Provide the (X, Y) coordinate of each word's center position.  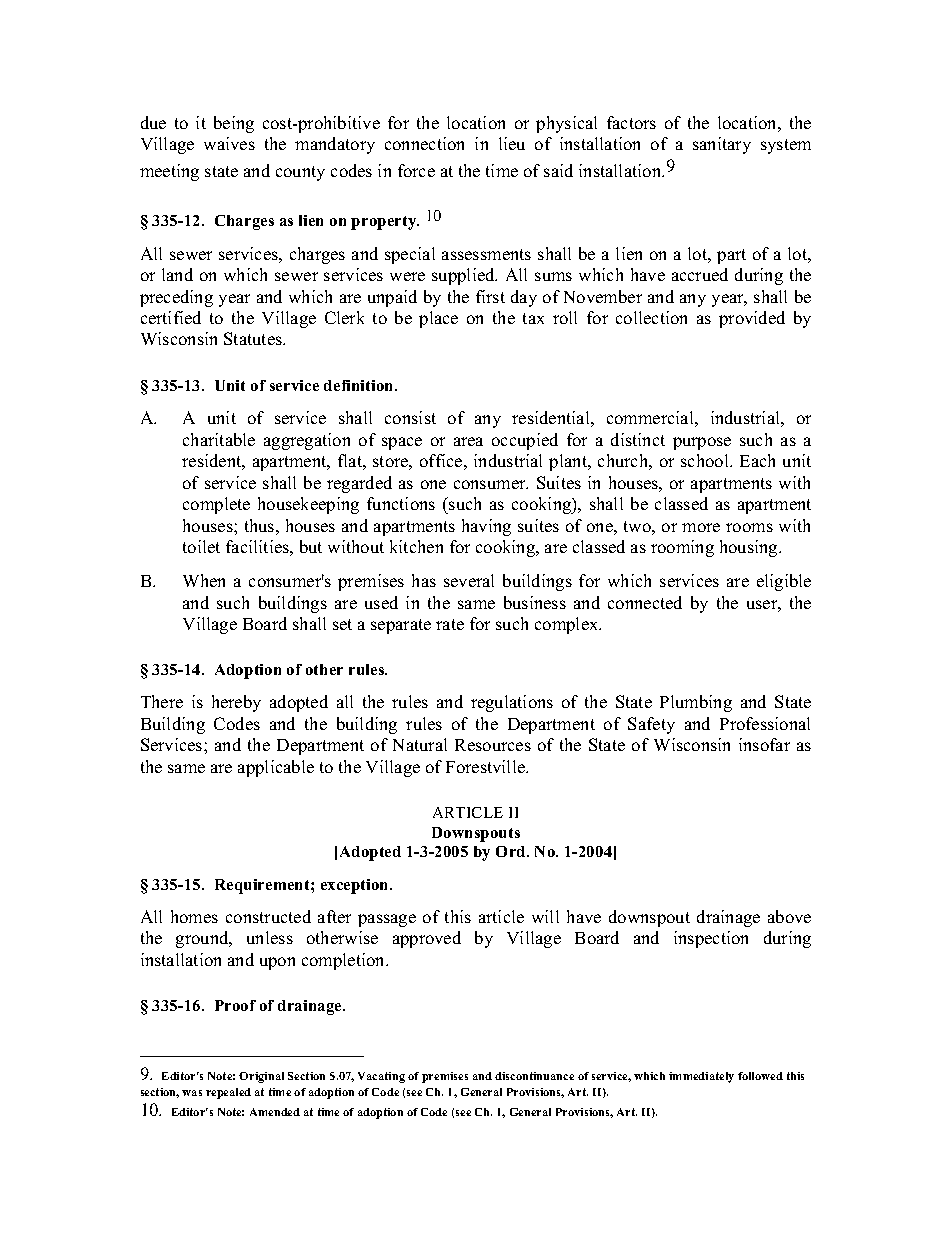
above (789, 916)
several (469, 580)
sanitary (722, 145)
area (468, 441)
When (204, 580)
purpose (702, 443)
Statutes (254, 338)
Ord (512, 851)
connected (645, 602)
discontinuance (534, 1076)
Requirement (263, 886)
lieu (512, 143)
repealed (228, 1093)
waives (229, 143)
